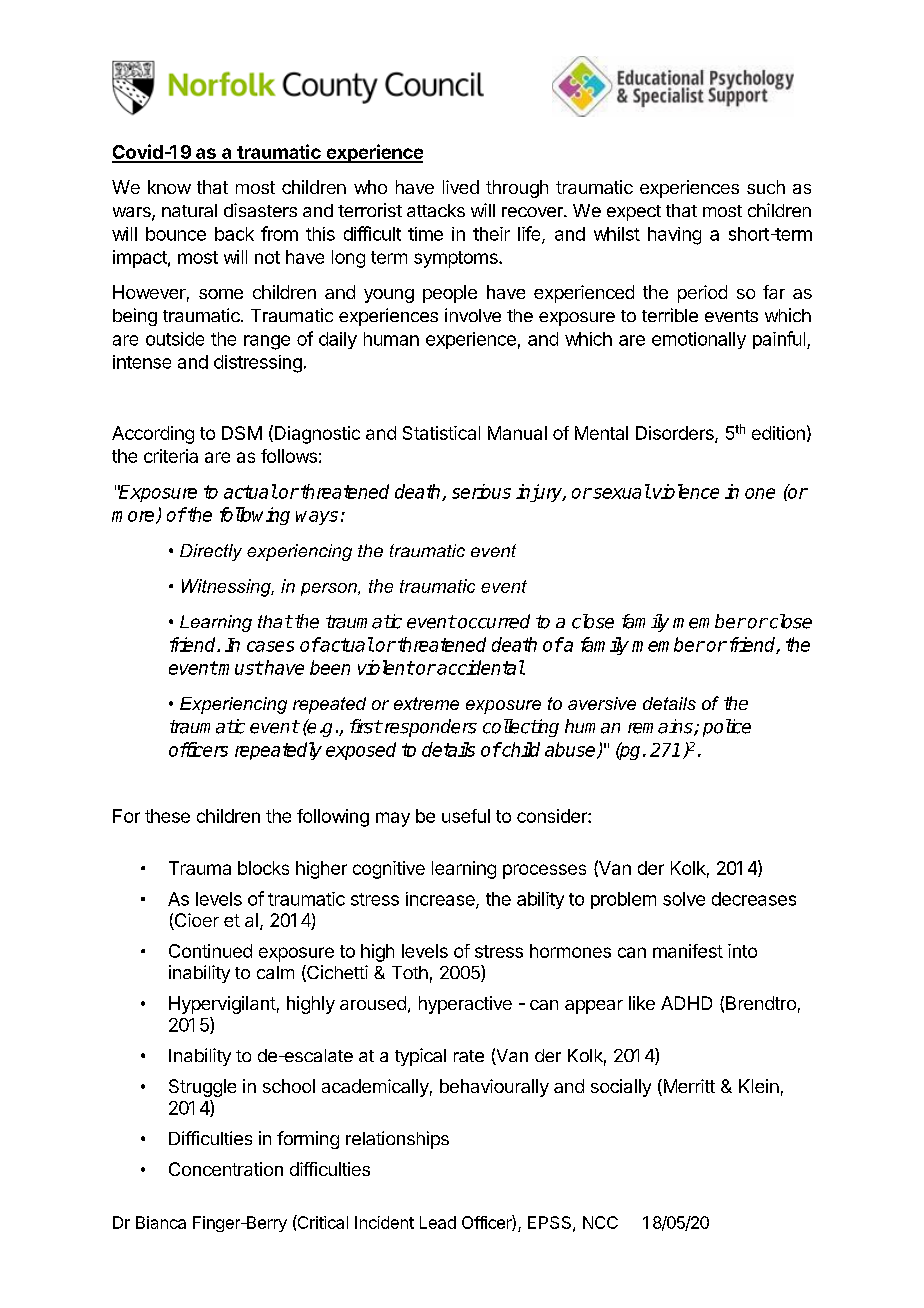 This document has width=924, height=1308. Describe the element at coordinates (211, 552) in the document. I see `Directly` at that location.
